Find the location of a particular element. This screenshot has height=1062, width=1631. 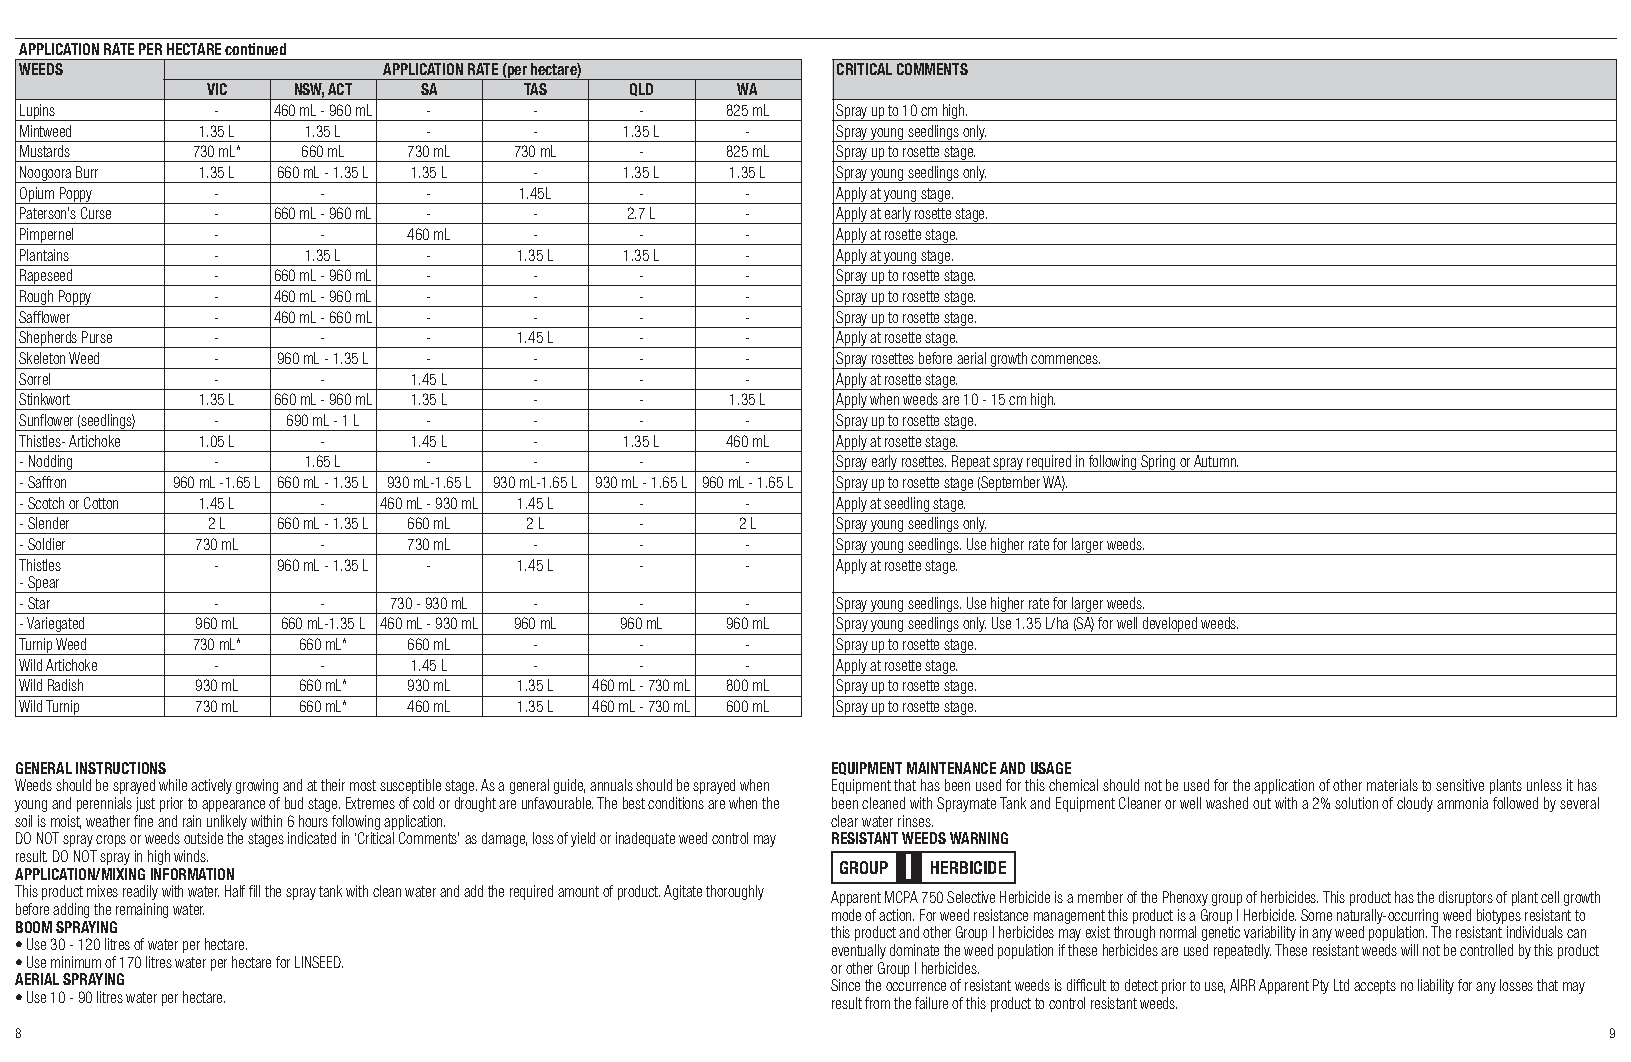

LINSEED is located at coordinates (319, 962).
